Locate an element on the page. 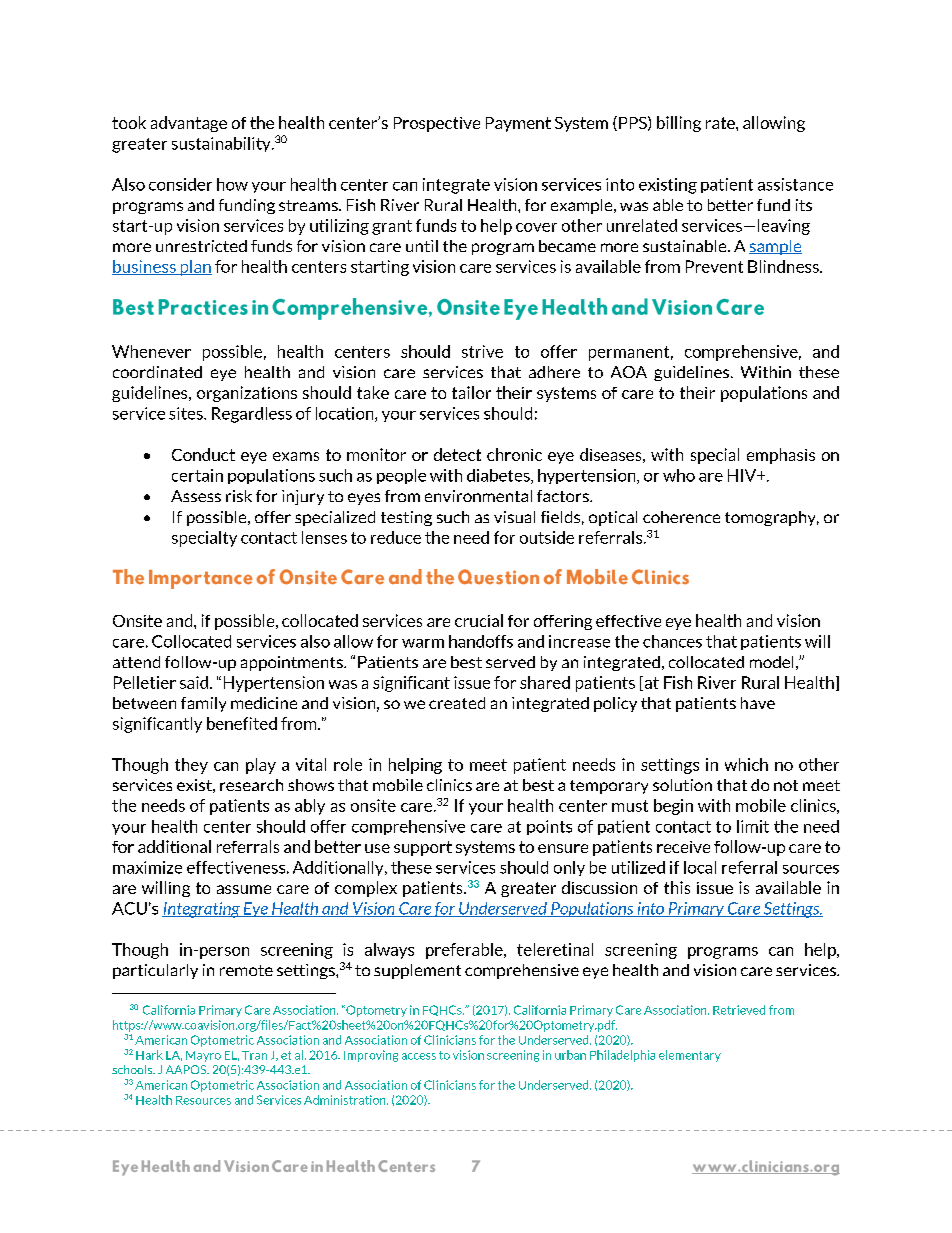 This document has height=1233, width=952. Tran is located at coordinates (254, 1055).
